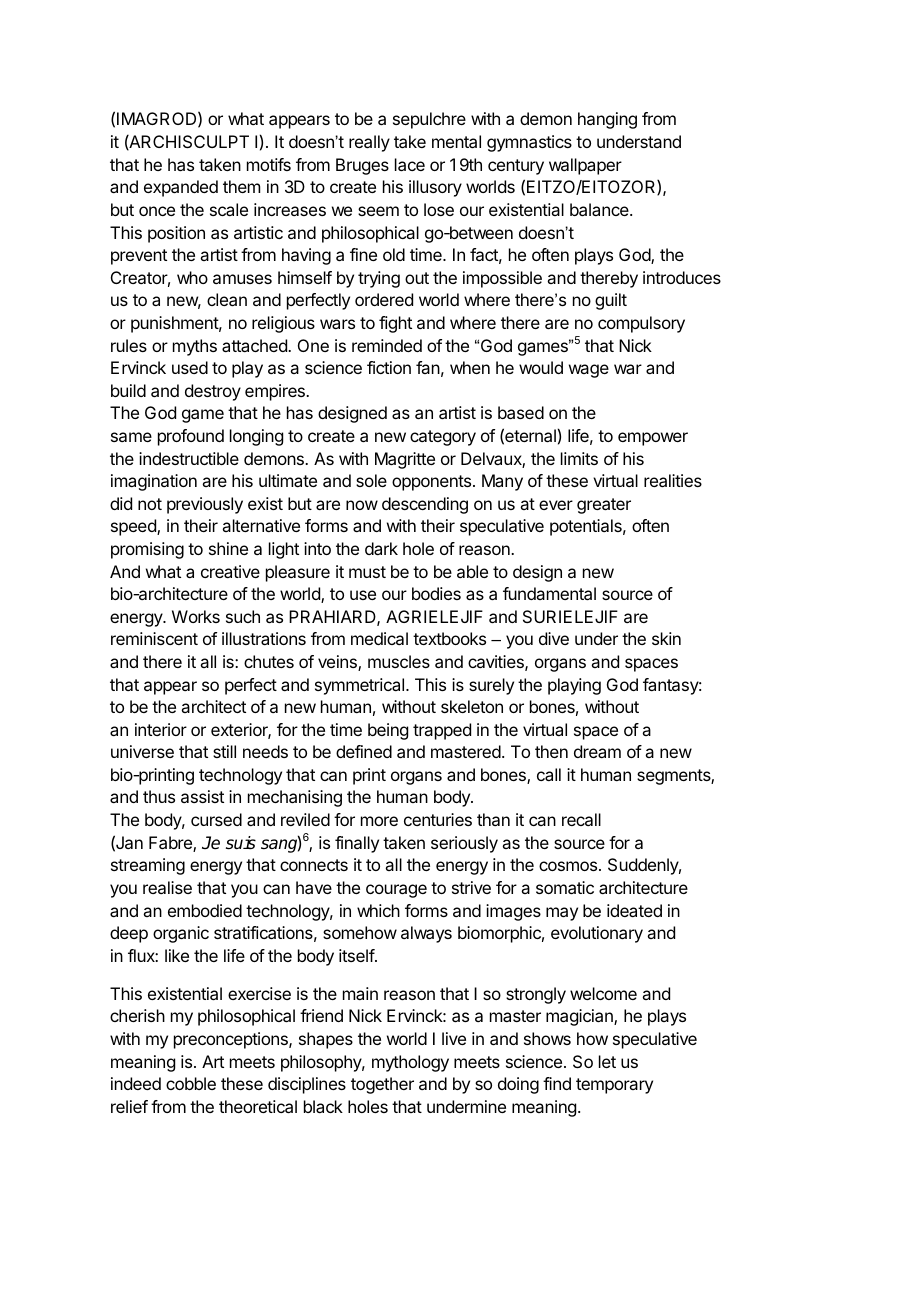 This screenshot has height=1308, width=924. I want to click on somatic, so click(565, 887).
